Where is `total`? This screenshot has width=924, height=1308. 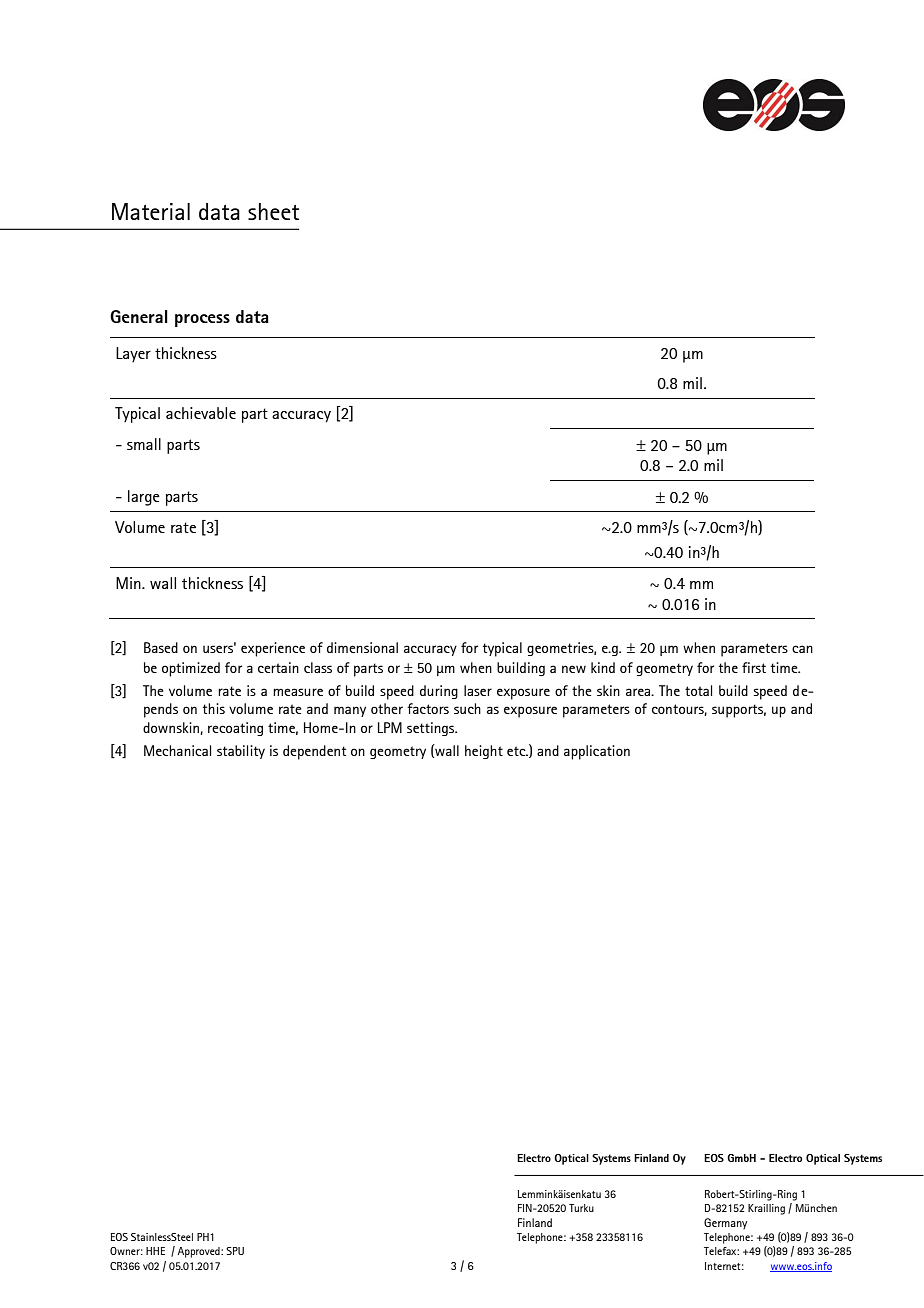
total is located at coordinates (698, 690).
